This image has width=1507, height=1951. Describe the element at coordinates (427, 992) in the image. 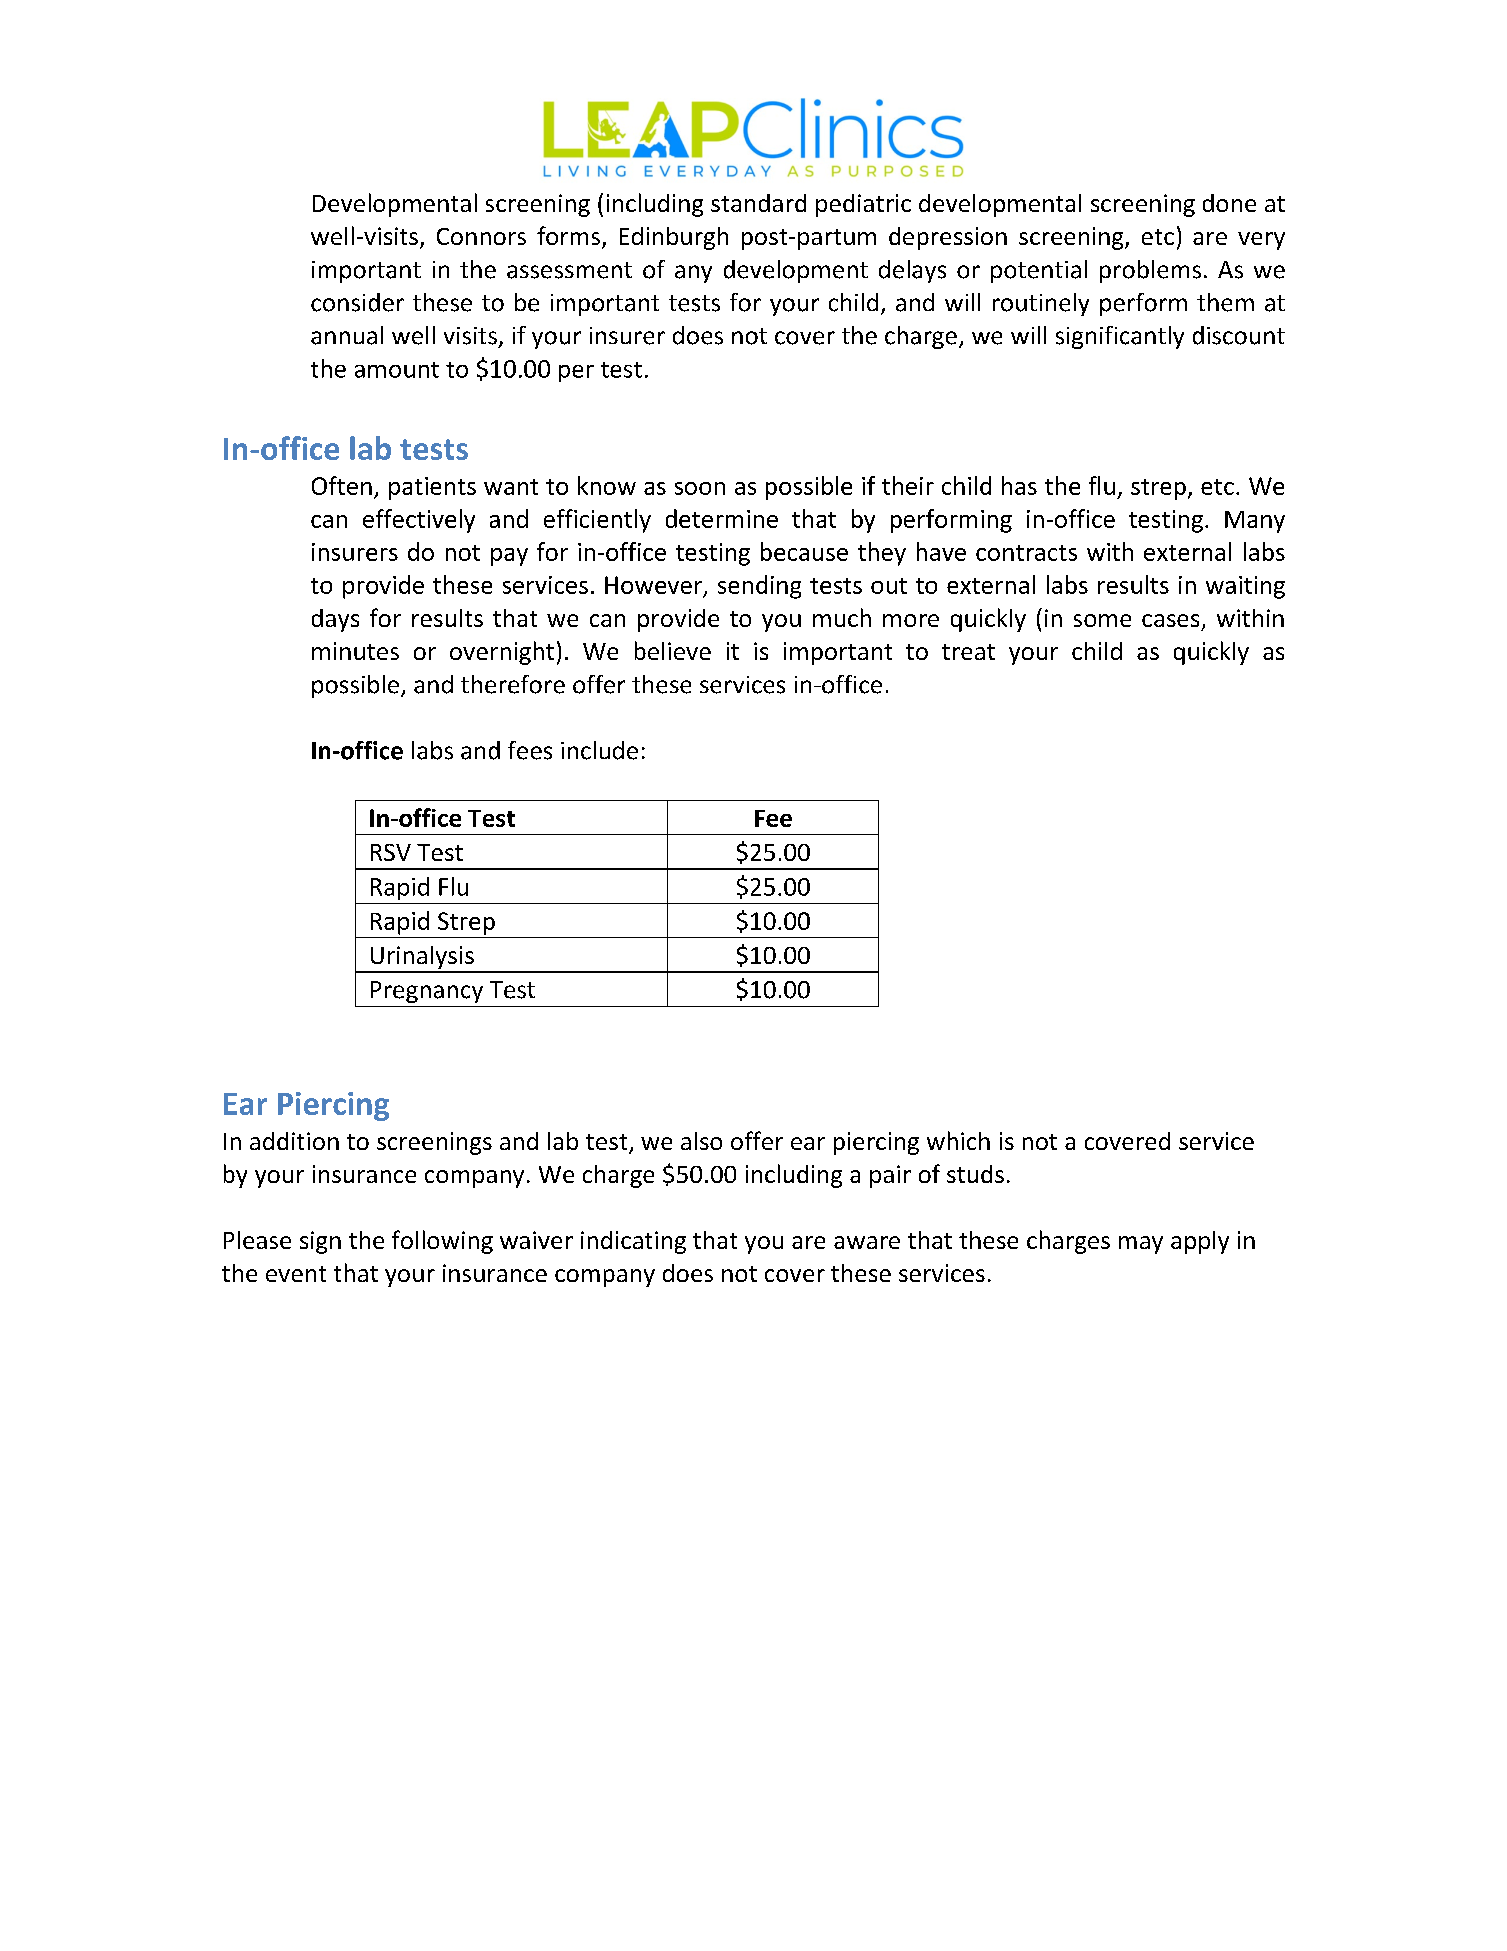

I see `Pregnancy` at that location.
